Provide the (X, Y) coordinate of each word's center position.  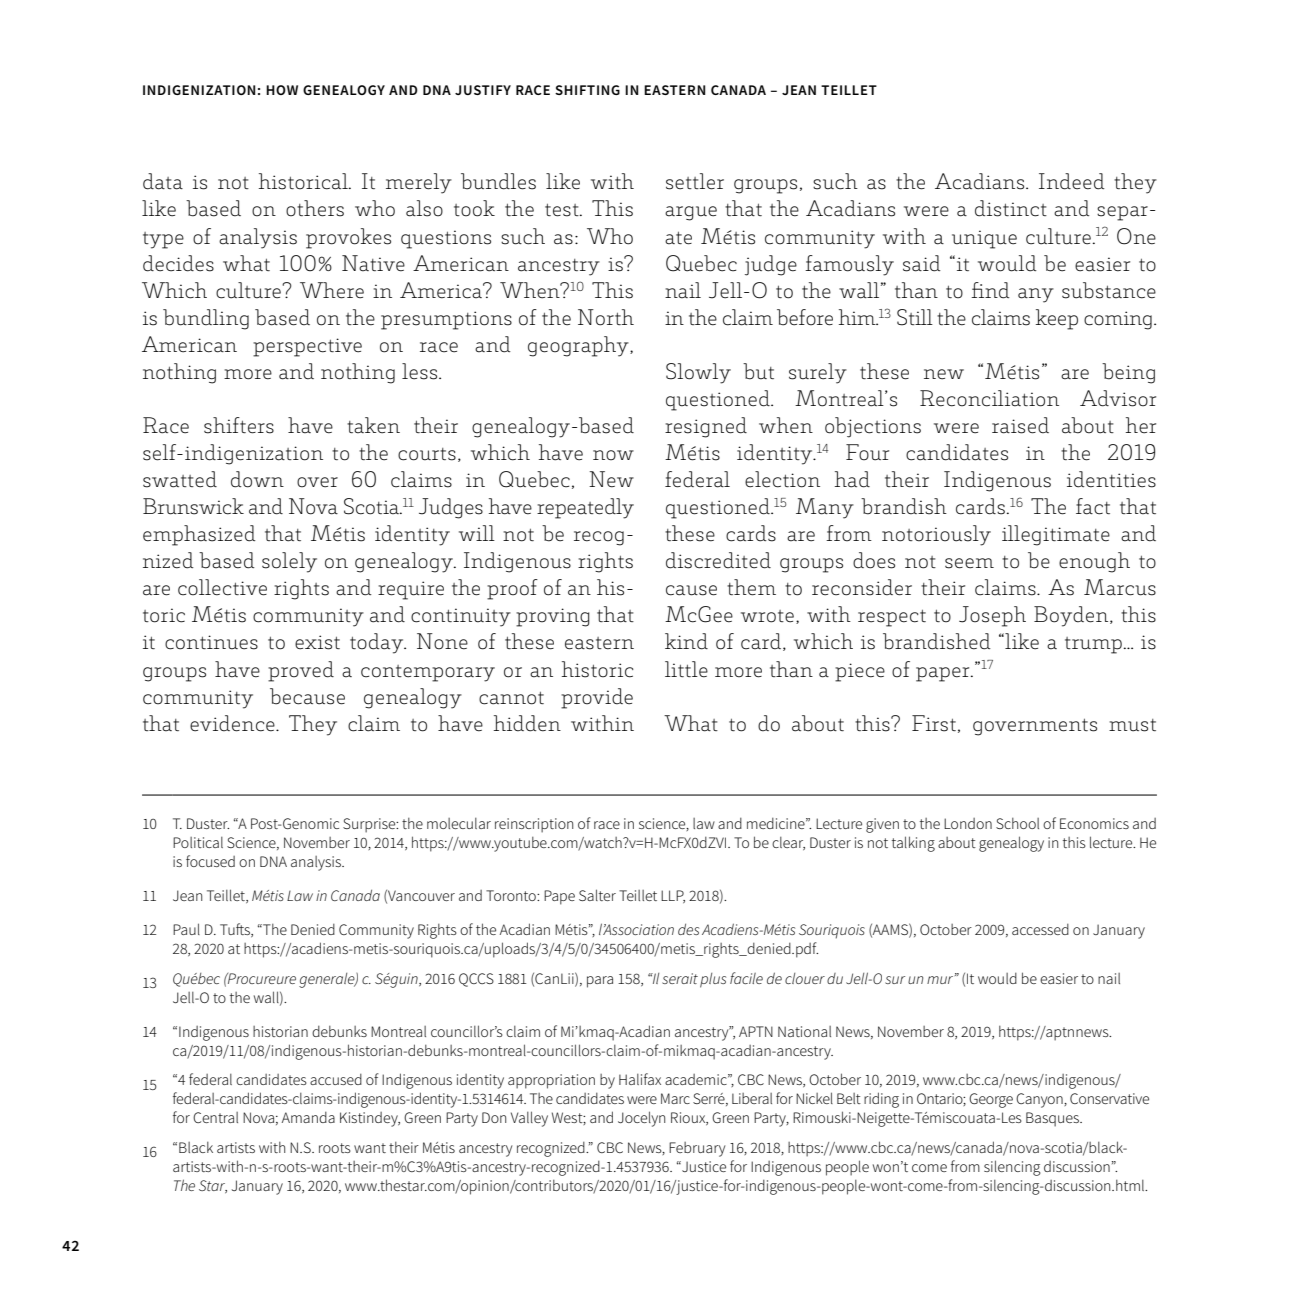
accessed (1040, 929)
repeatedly (585, 508)
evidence (233, 723)
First (934, 723)
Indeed (1072, 181)
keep (1057, 319)
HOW (282, 90)
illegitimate (1056, 535)
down (257, 479)
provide (597, 698)
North (606, 317)
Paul (186, 929)
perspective (307, 347)
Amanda (308, 1117)
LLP (673, 896)
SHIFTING (587, 90)
